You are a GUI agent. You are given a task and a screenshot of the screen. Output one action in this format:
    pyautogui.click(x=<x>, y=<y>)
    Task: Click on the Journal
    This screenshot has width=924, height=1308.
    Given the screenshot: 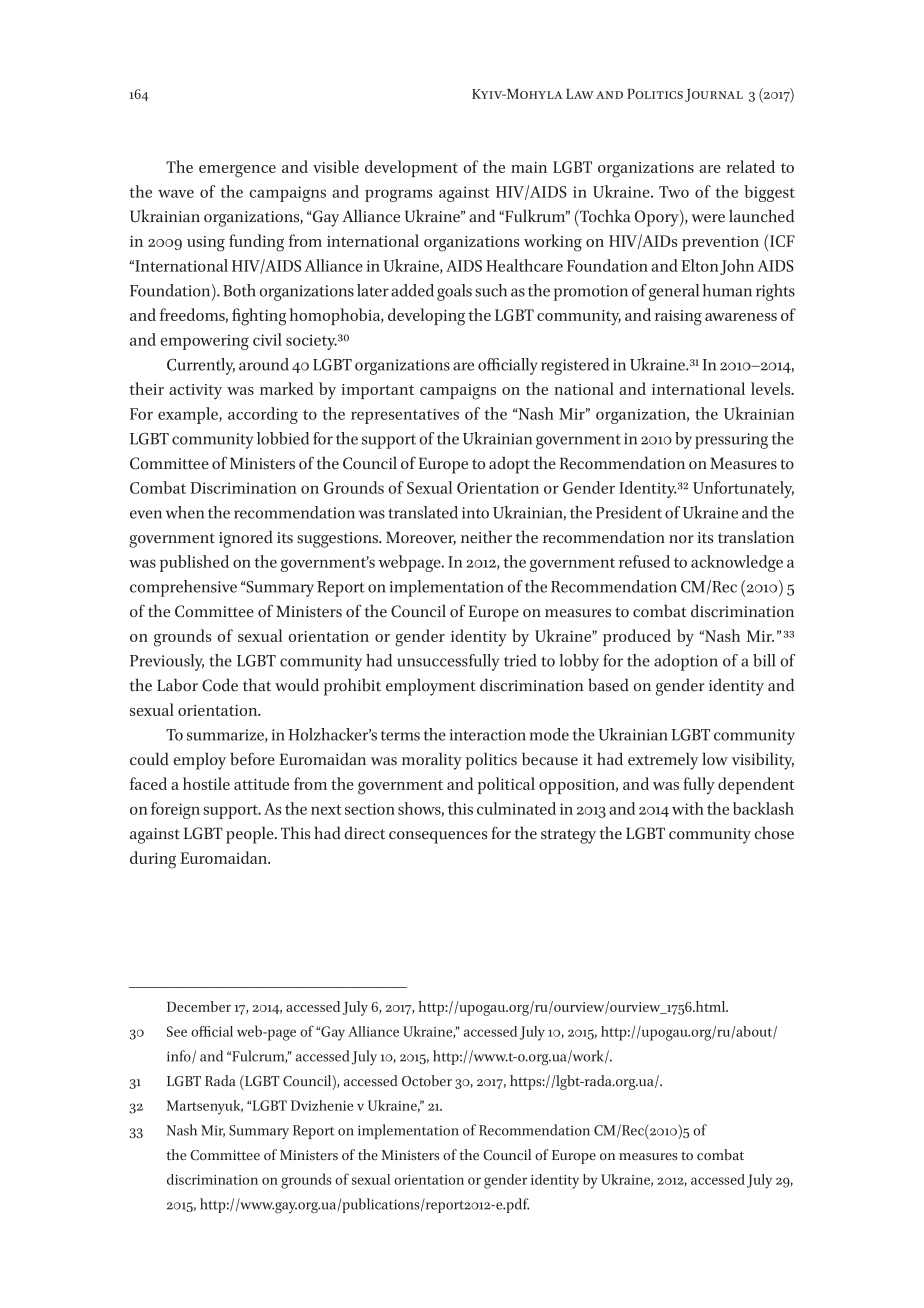 What is the action you would take?
    pyautogui.click(x=714, y=95)
